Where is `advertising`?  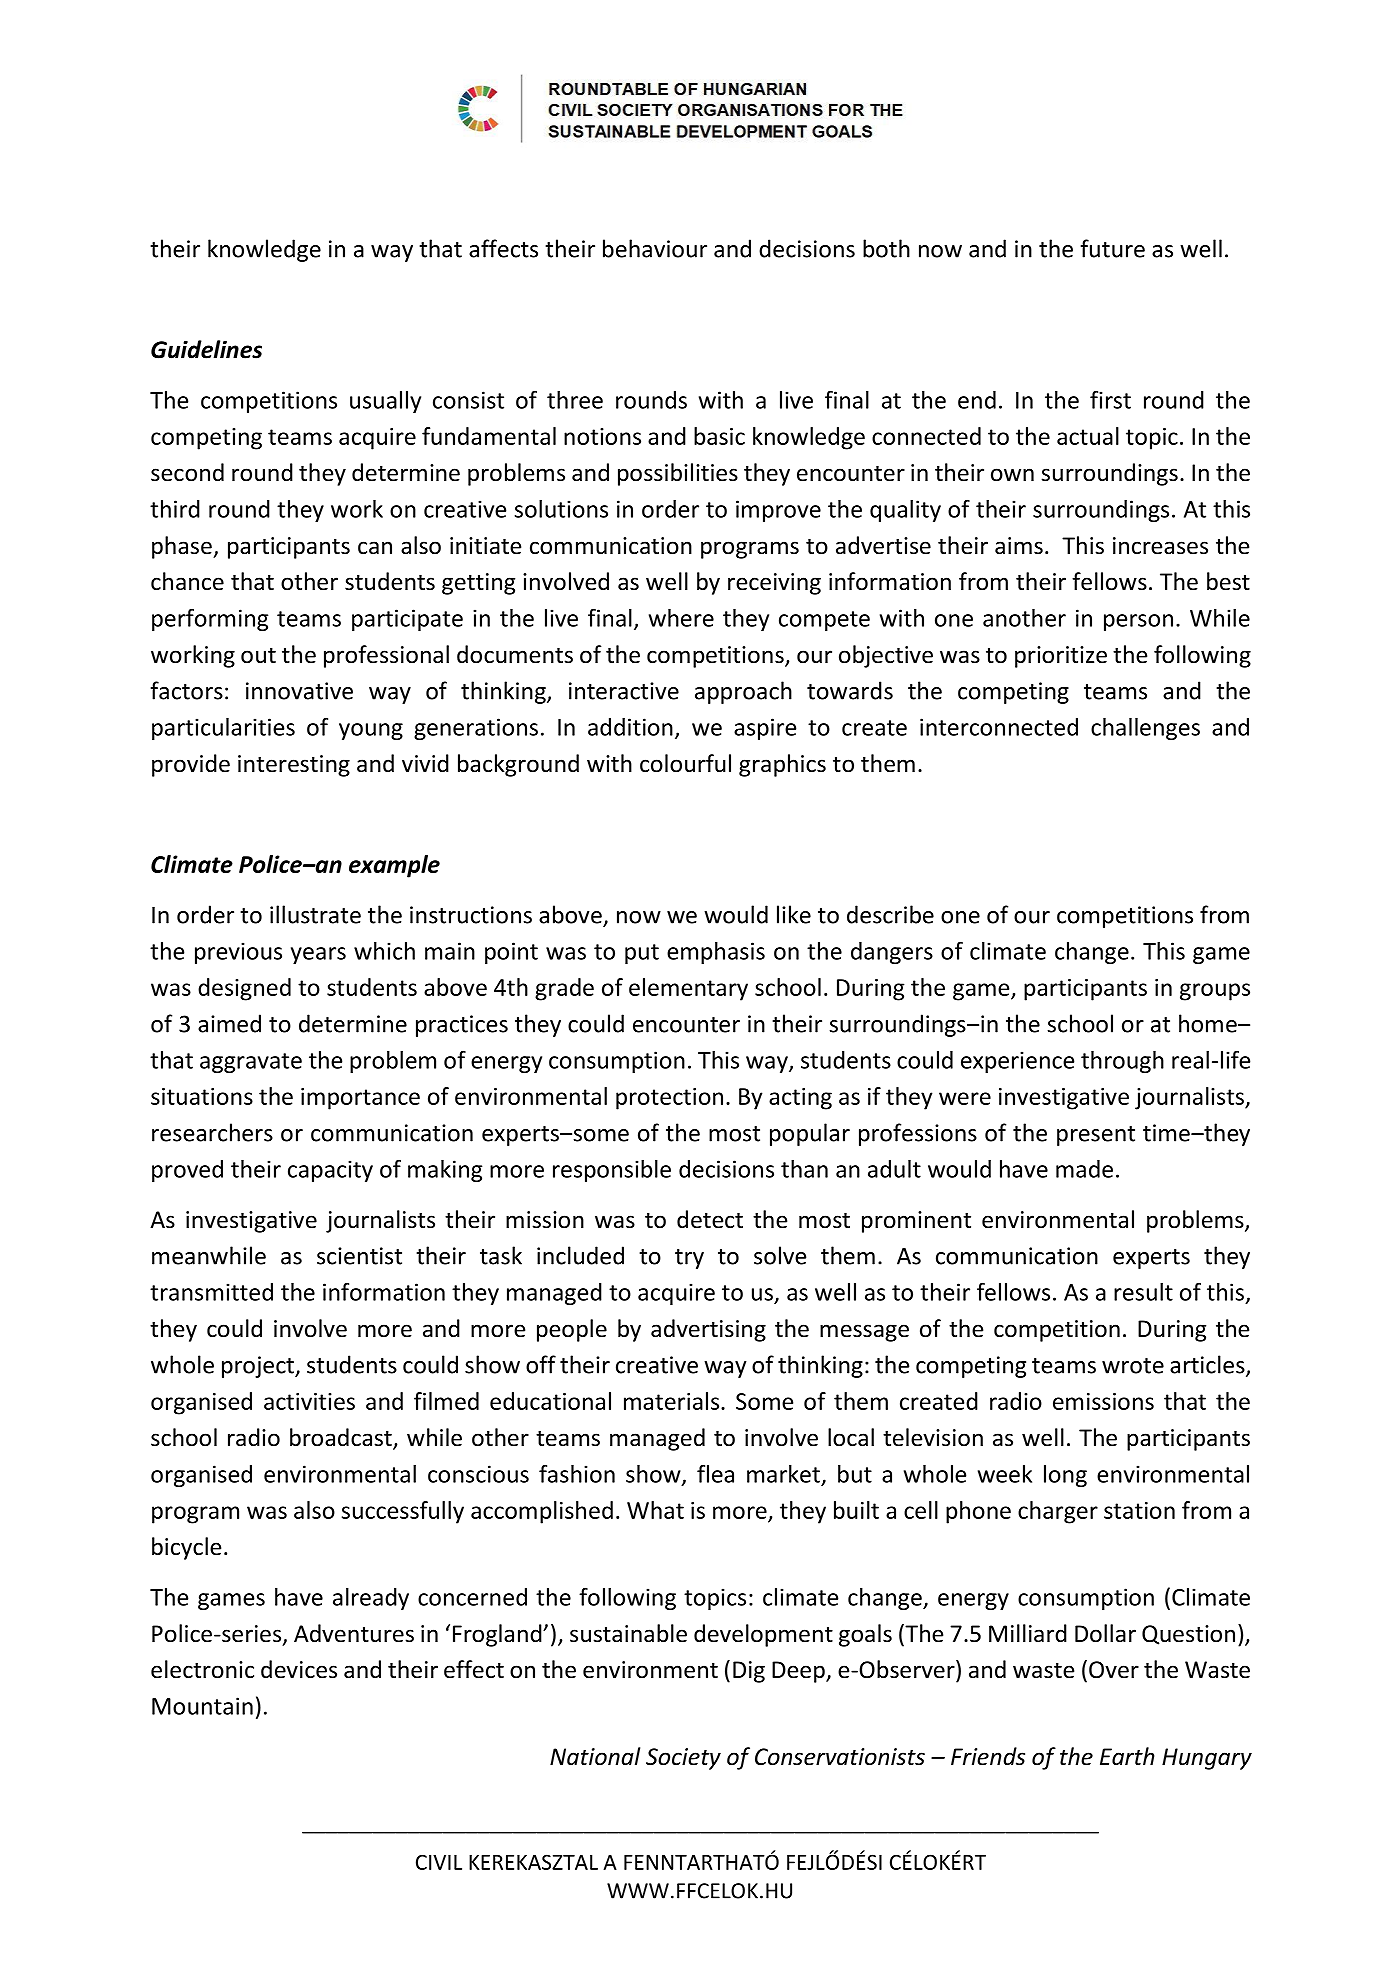 advertising is located at coordinates (708, 1330).
